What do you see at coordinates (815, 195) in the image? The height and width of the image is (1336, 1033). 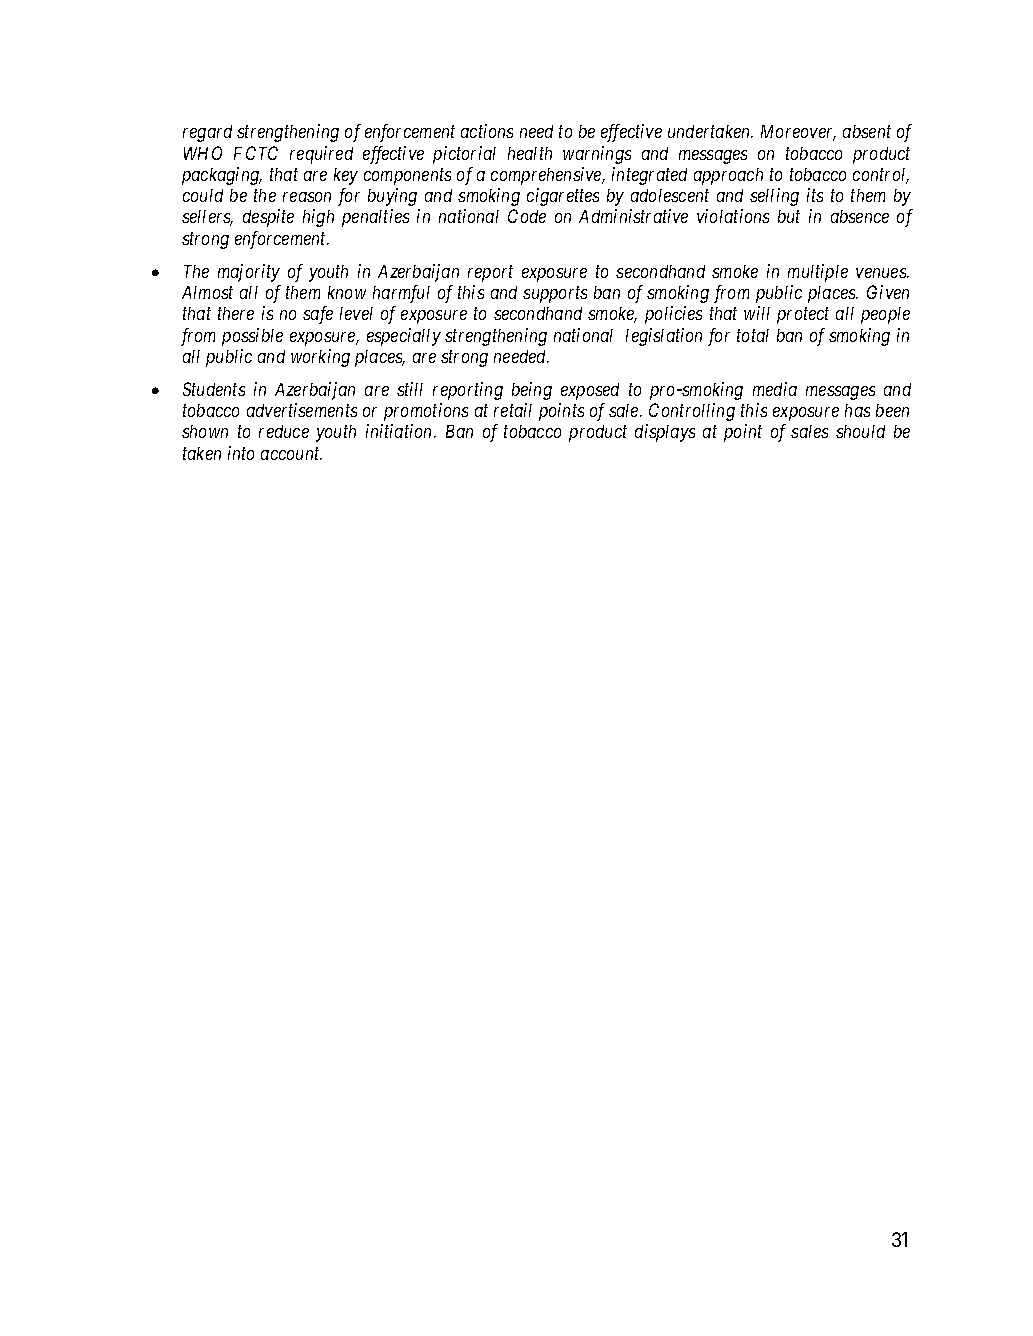 I see `its` at bounding box center [815, 195].
